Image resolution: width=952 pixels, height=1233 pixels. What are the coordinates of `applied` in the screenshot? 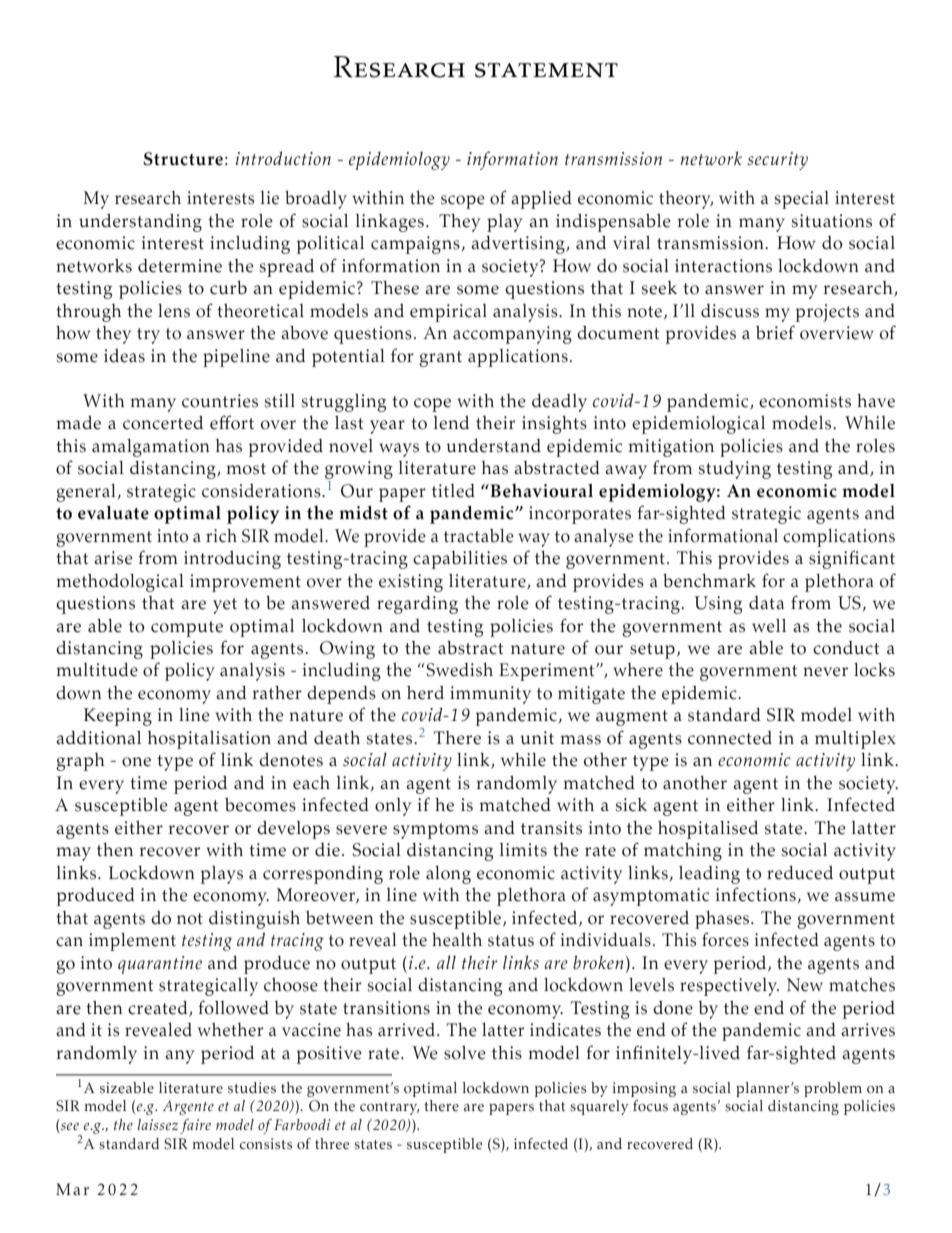 It's located at (541, 200).
